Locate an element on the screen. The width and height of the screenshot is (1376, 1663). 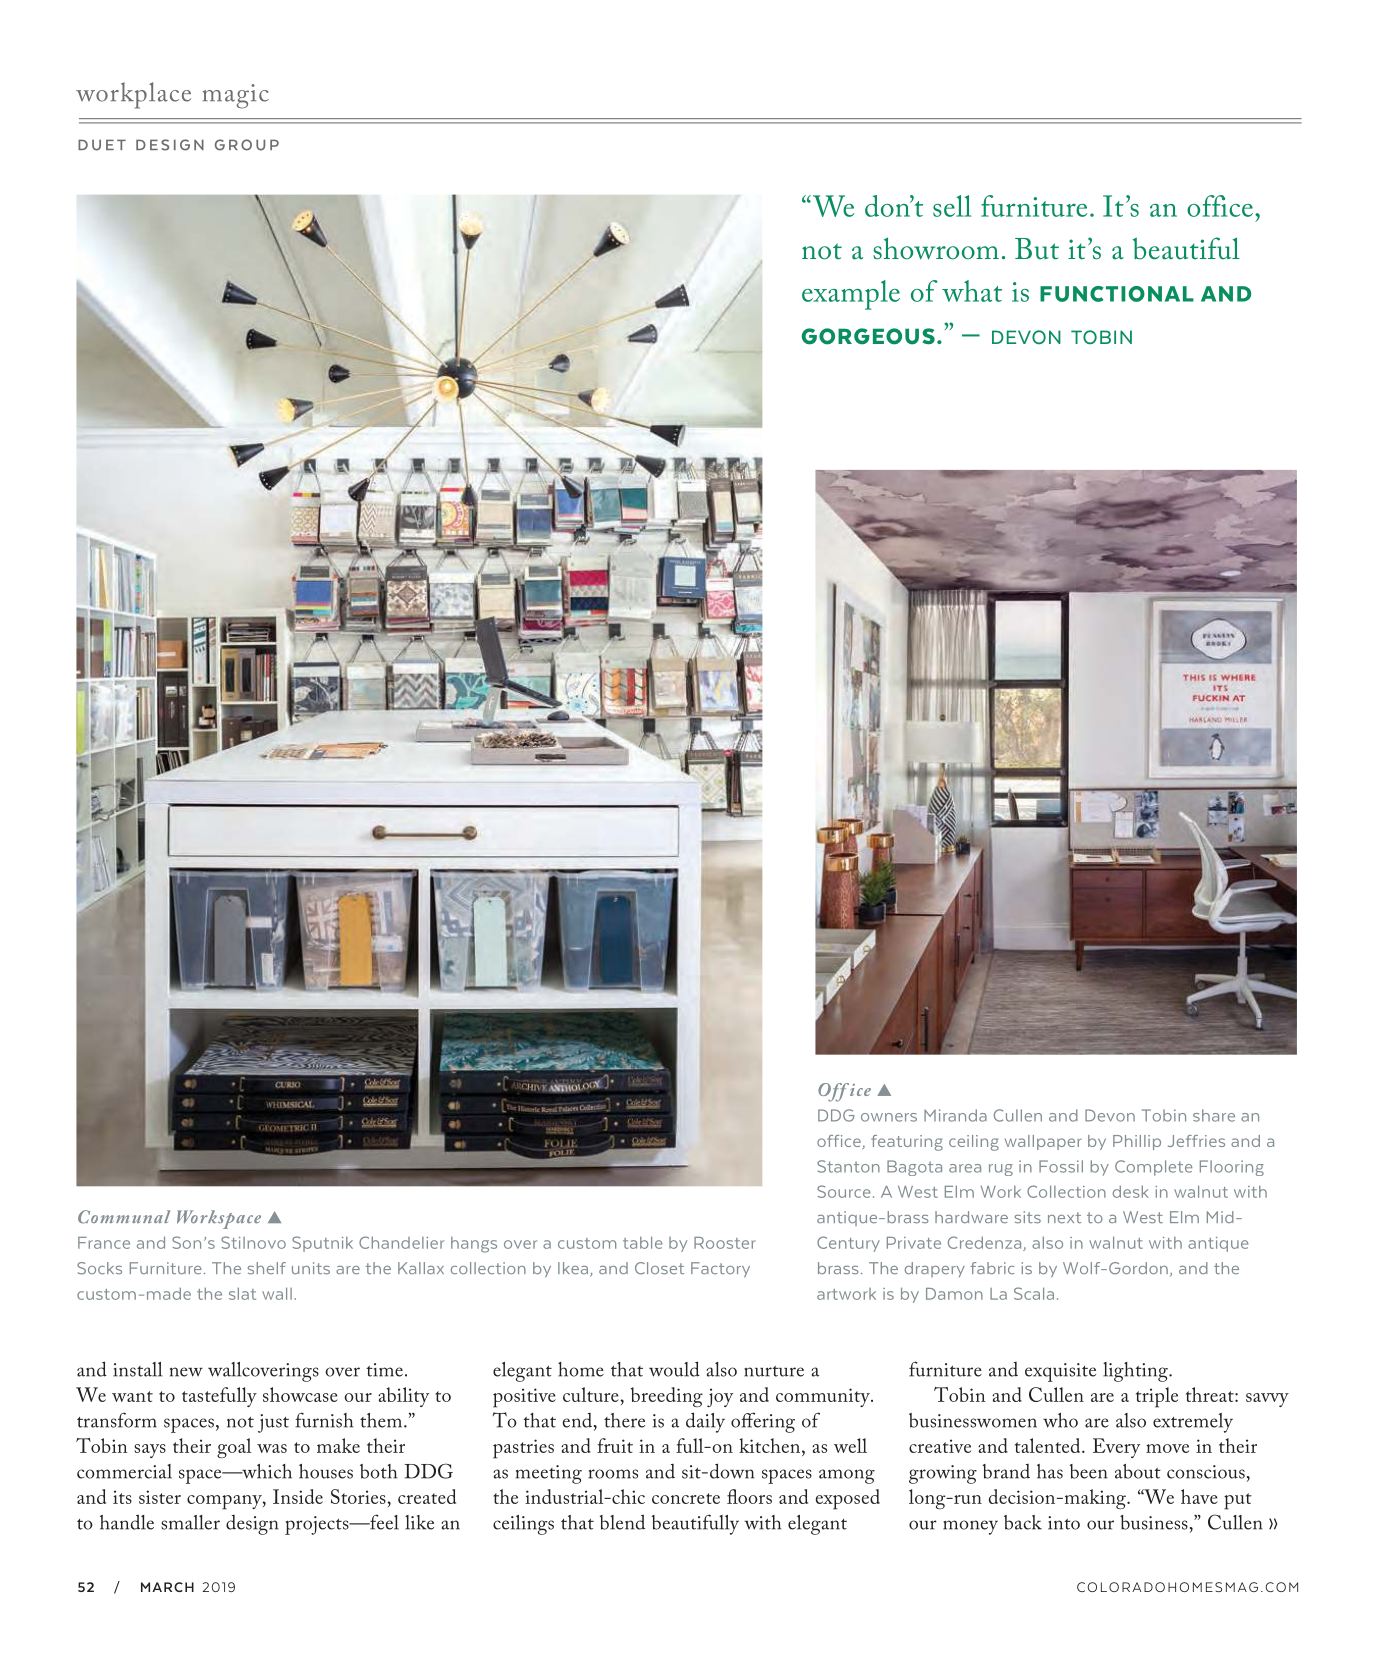
table is located at coordinates (642, 1242).
